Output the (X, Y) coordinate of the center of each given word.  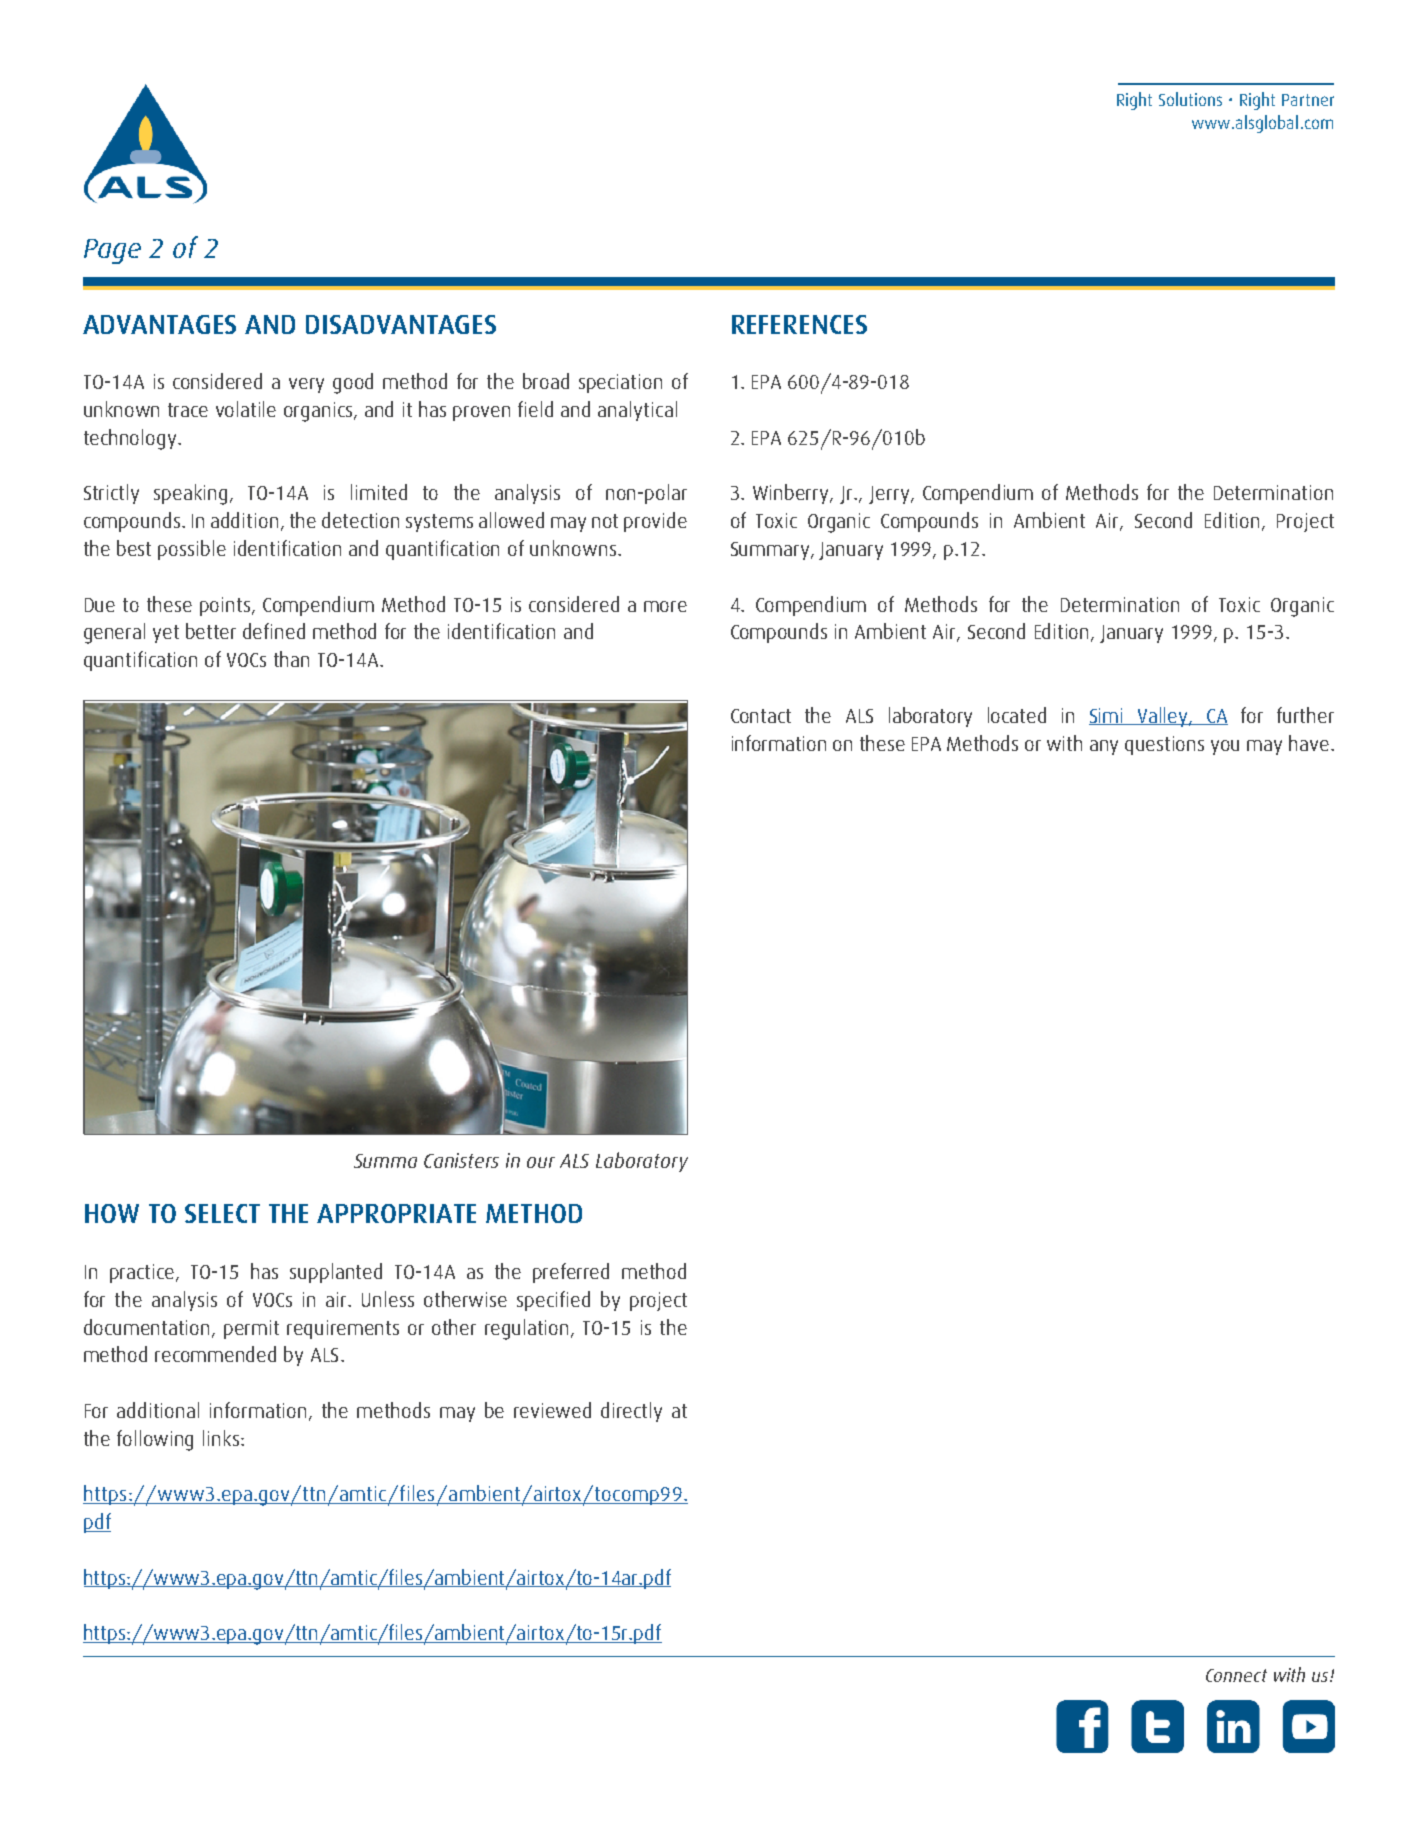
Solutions (1190, 99)
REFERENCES (799, 324)
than (291, 659)
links (222, 1438)
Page (112, 251)
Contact (761, 716)
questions (1164, 745)
